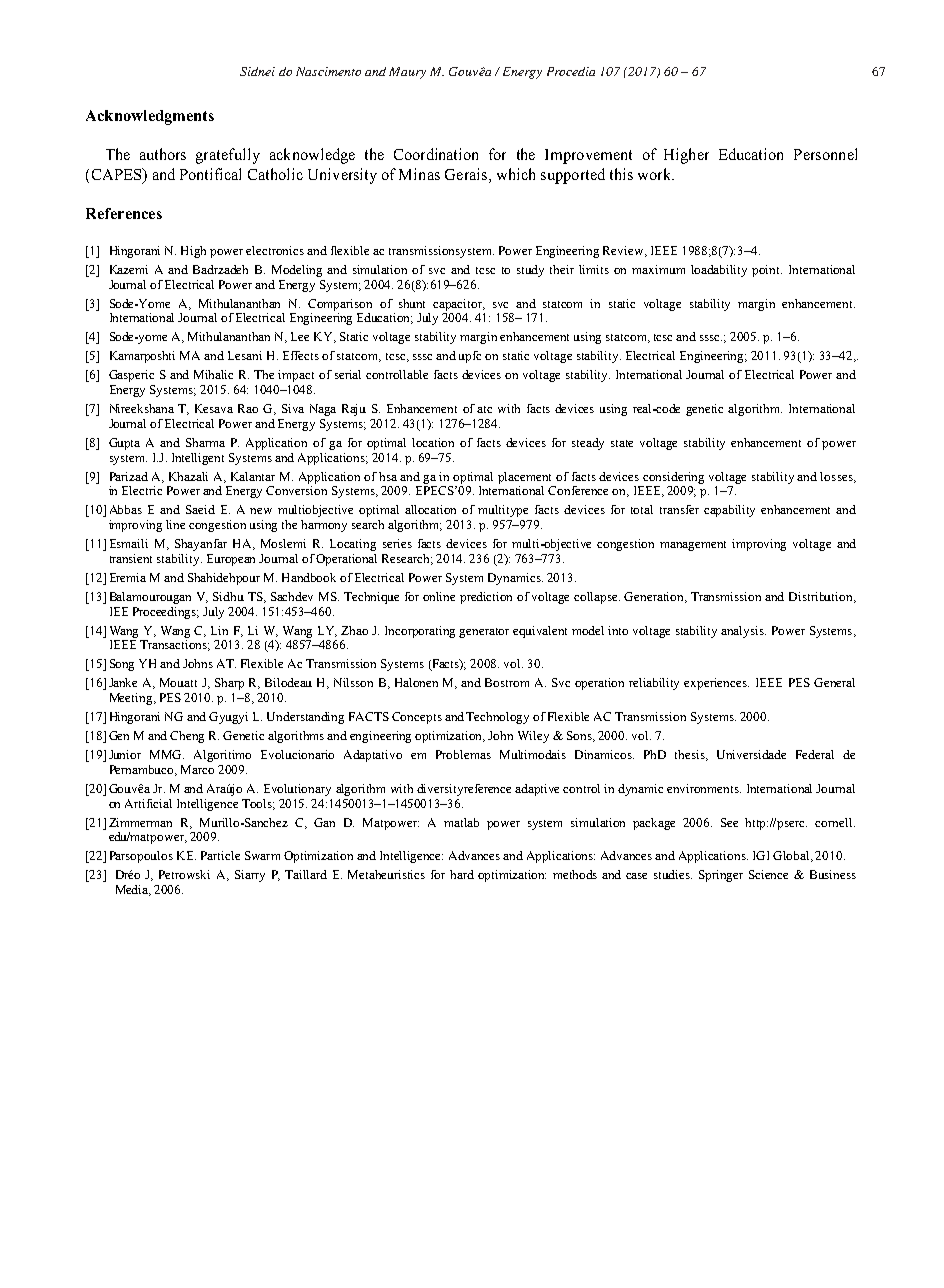 The width and height of the screenshot is (944, 1288). What do you see at coordinates (767, 271) in the screenshot?
I see `point` at bounding box center [767, 271].
